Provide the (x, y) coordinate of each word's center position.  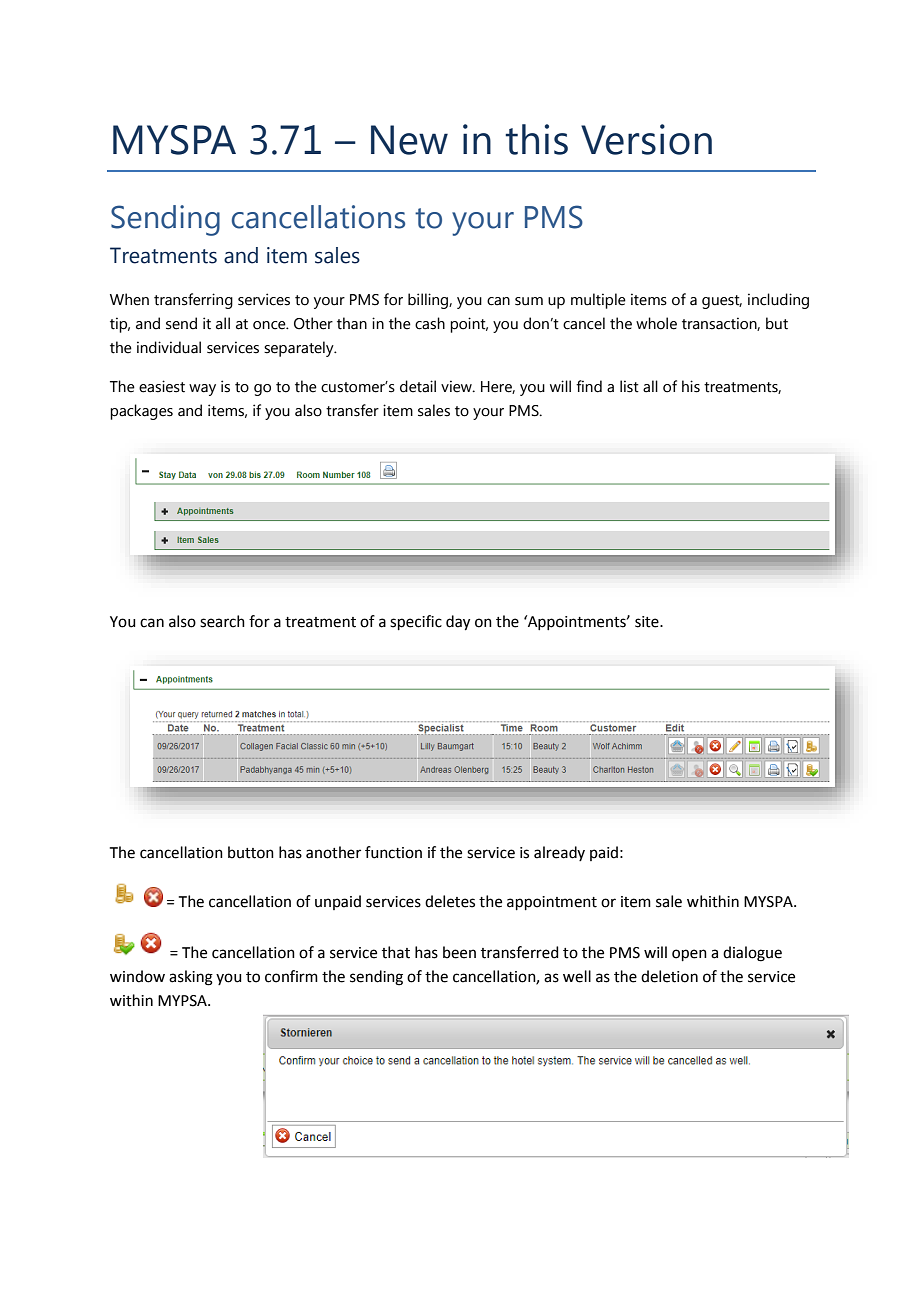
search (222, 621)
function (393, 852)
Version (646, 139)
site (648, 622)
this (536, 139)
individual (169, 347)
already (559, 853)
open (689, 955)
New (409, 140)
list (629, 386)
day (458, 623)
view (457, 386)
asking (191, 978)
